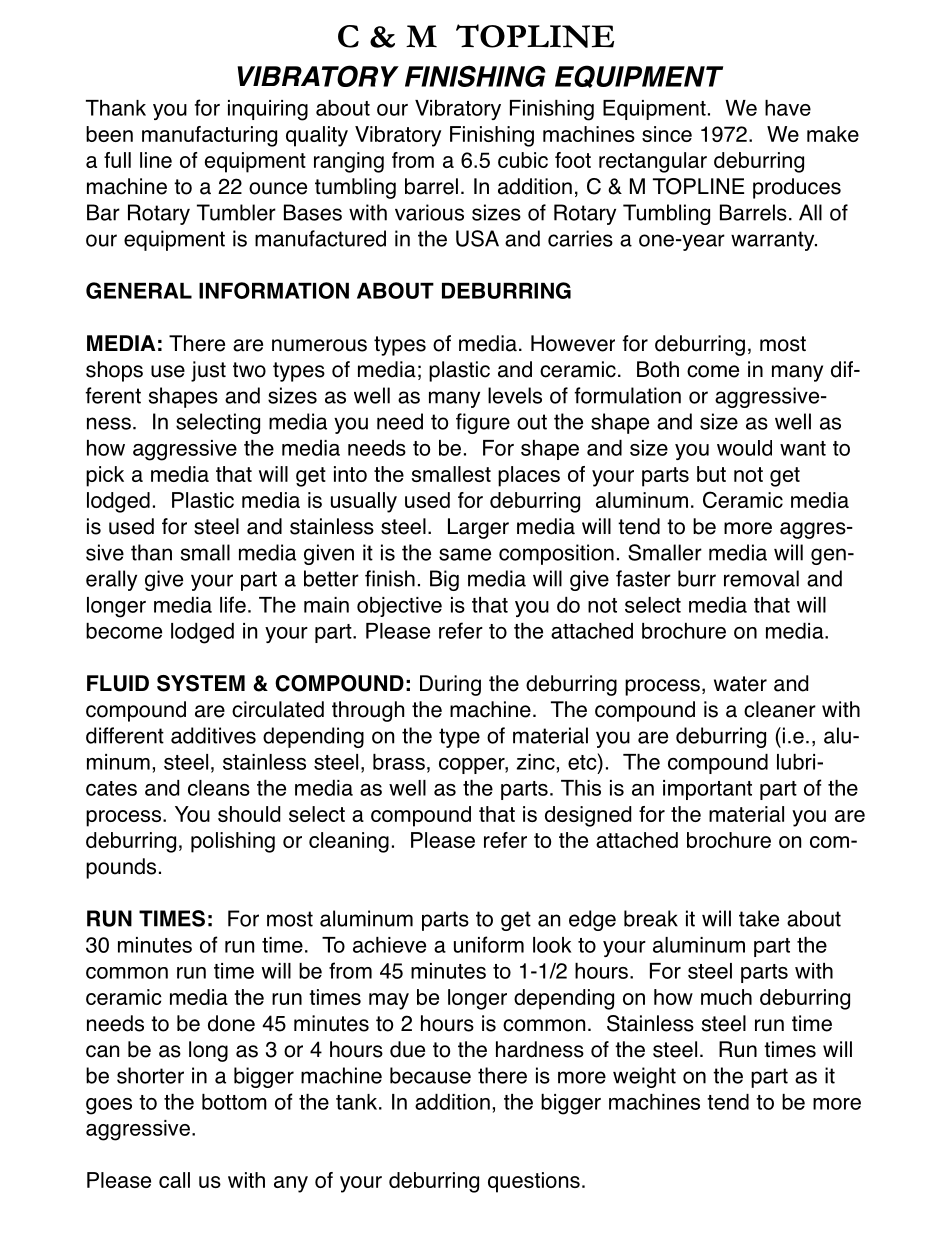 The image size is (952, 1233). I want to click on places, so click(529, 476).
